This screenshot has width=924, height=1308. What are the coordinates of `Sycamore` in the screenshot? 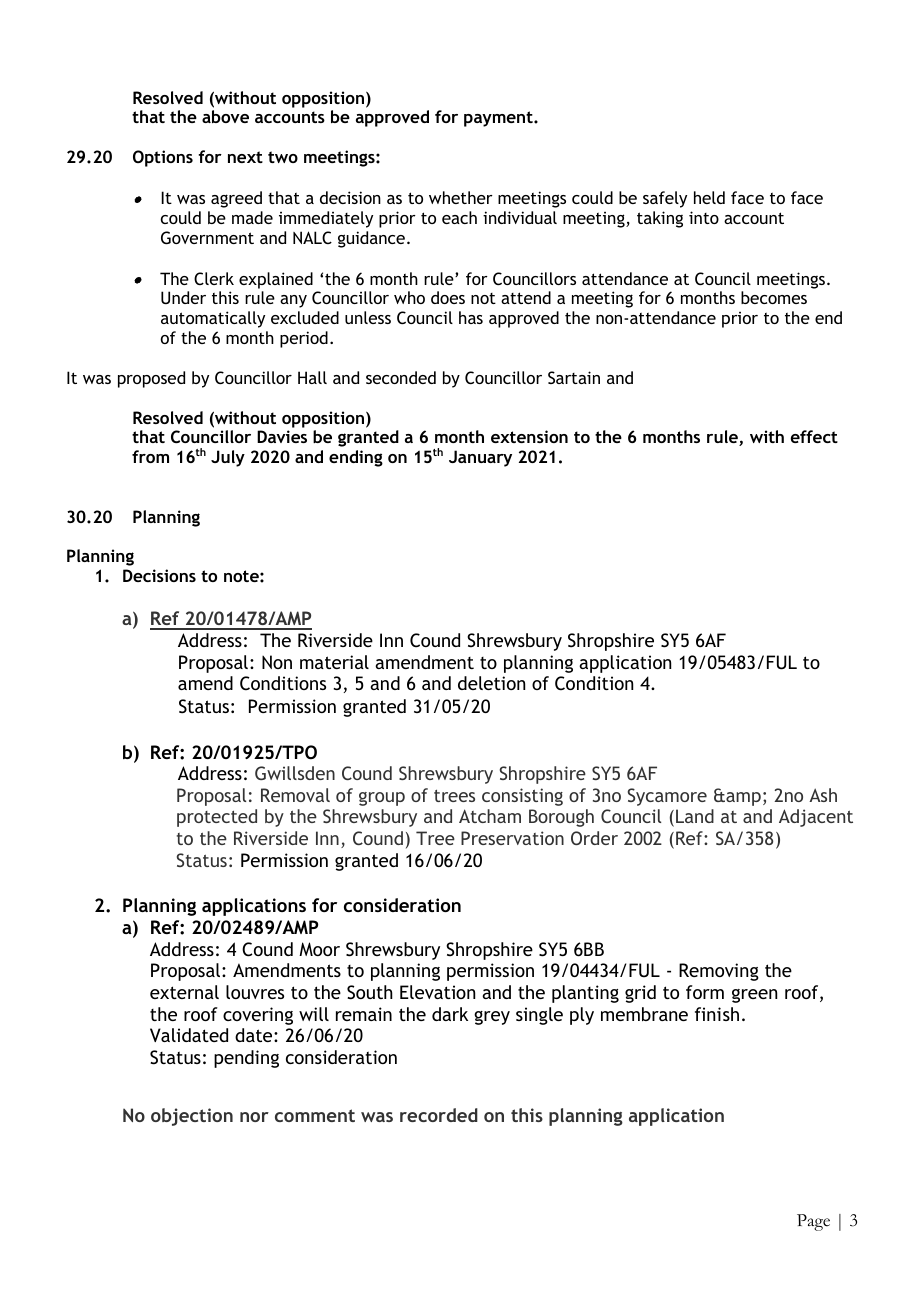 It's located at (667, 797).
